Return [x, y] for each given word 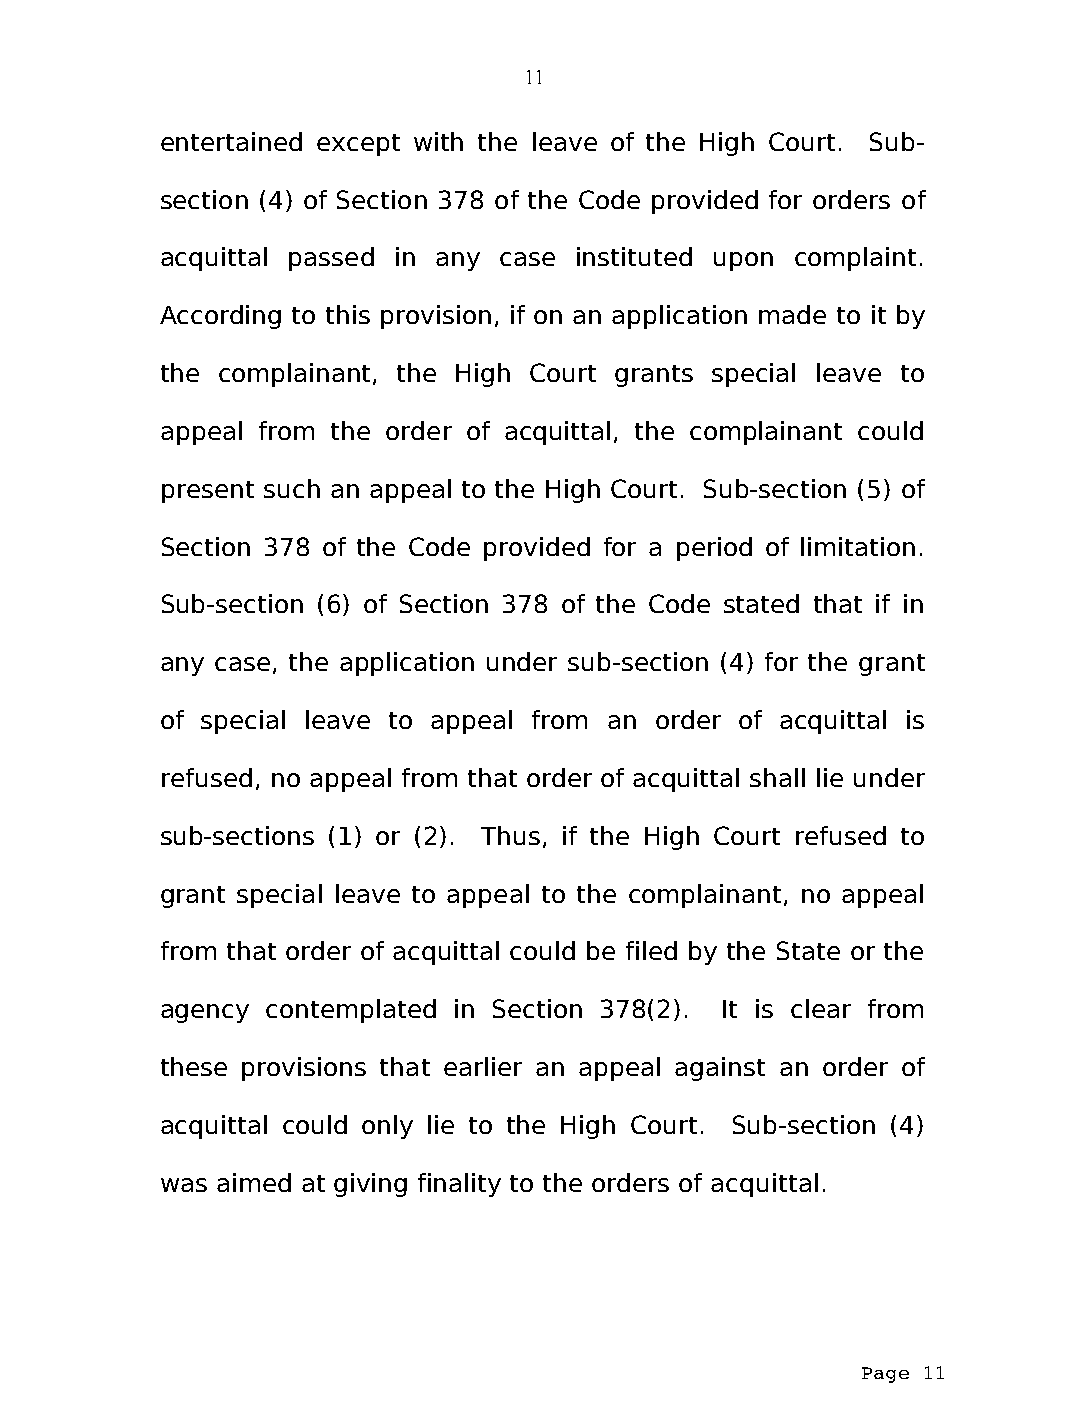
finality [459, 1185]
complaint [855, 259]
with [438, 141]
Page [885, 1375]
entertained [231, 141]
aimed [254, 1182]
